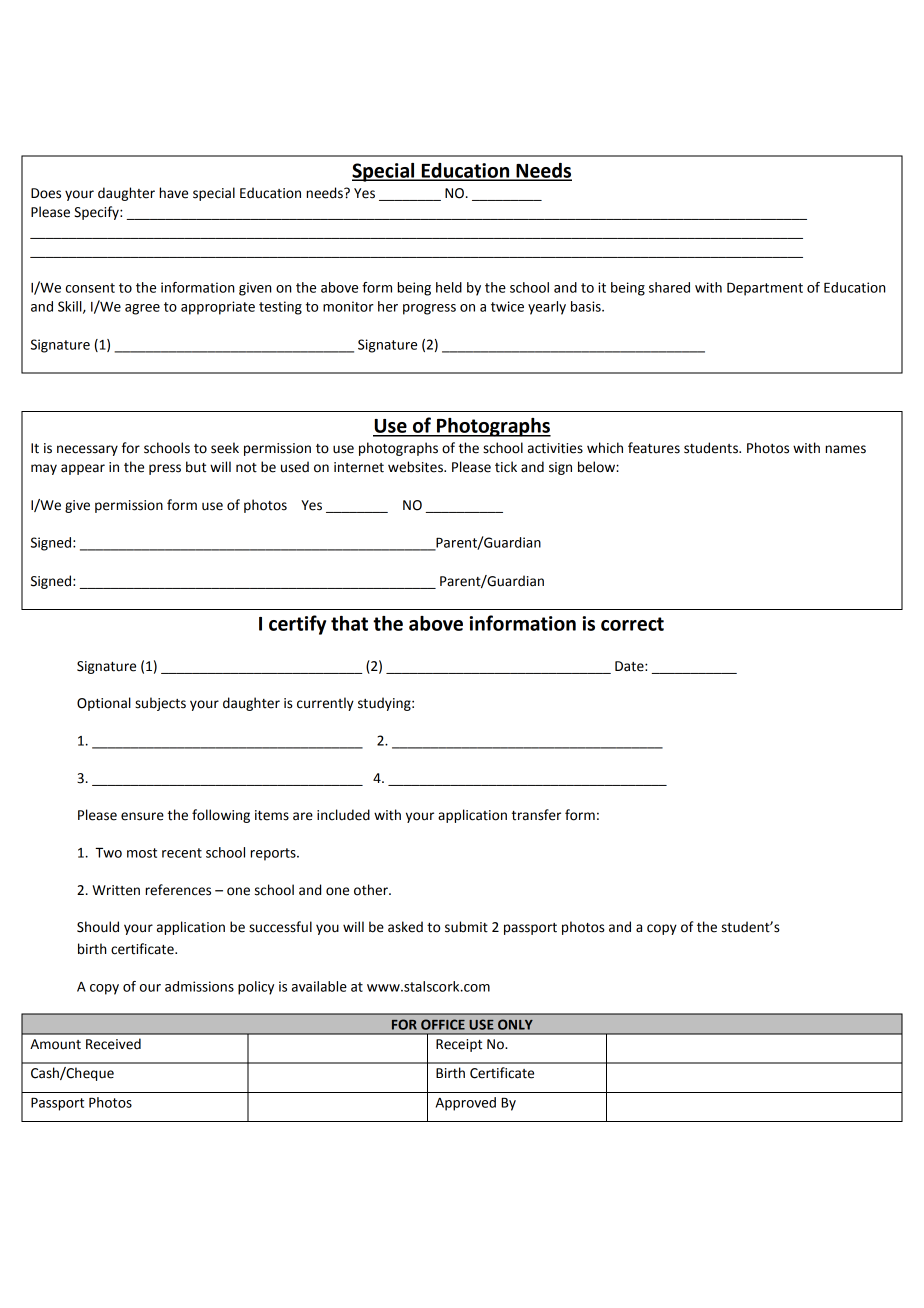  Describe the element at coordinates (173, 193) in the screenshot. I see `have` at that location.
